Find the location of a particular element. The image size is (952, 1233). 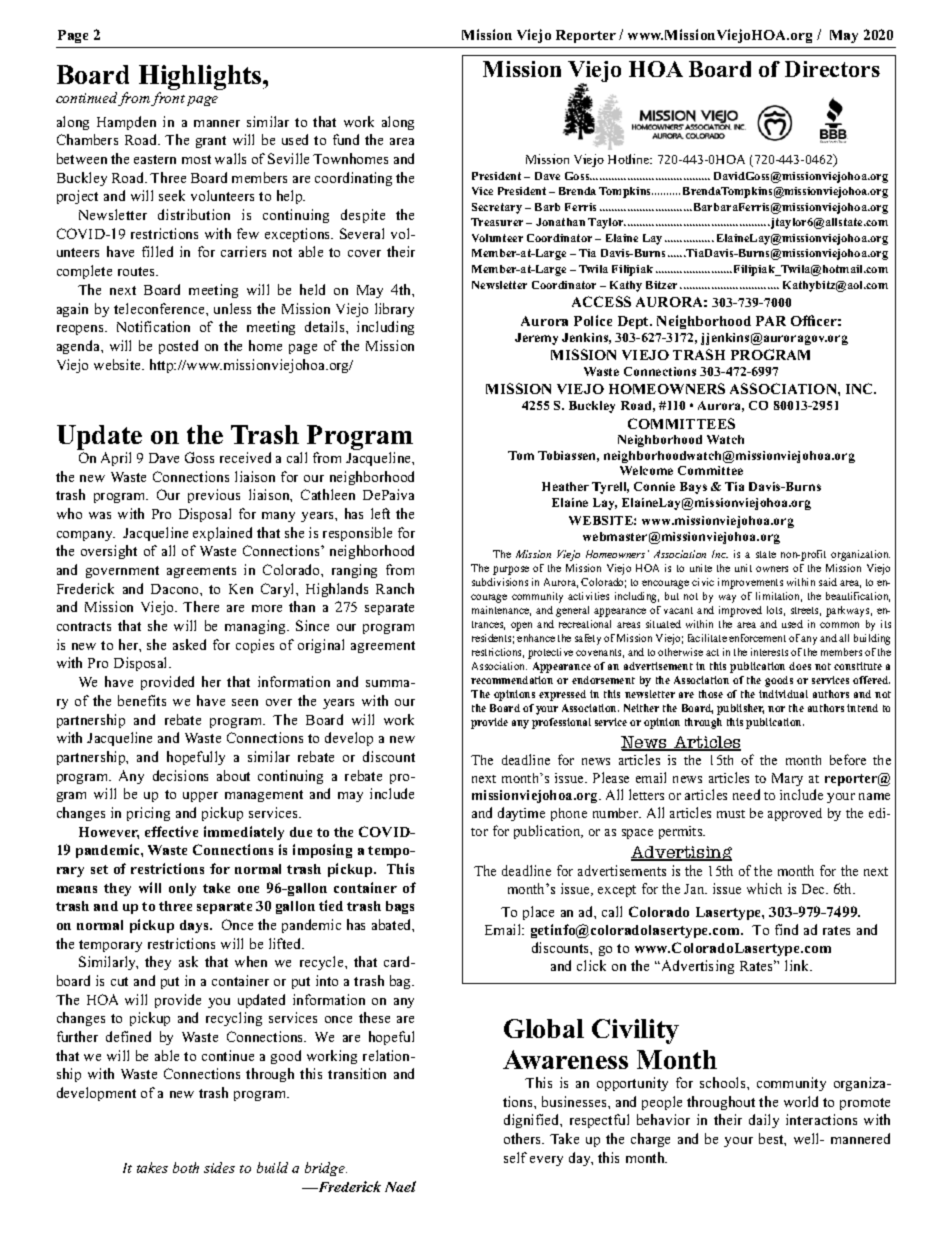

maintenance is located at coordinates (501, 611).
